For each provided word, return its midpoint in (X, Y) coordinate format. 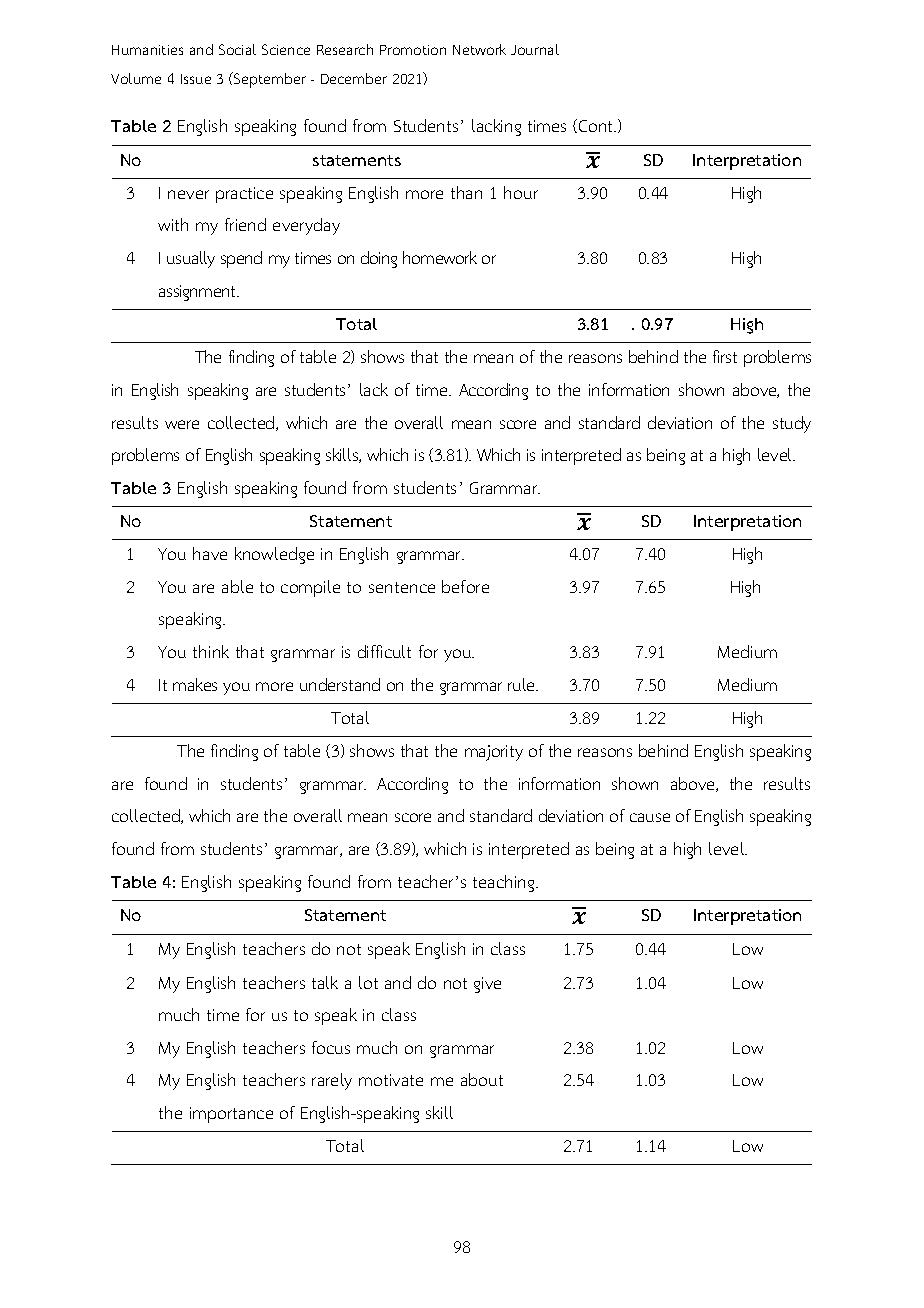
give (487, 985)
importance (231, 1115)
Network (479, 49)
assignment (199, 293)
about (482, 1079)
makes (195, 684)
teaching (505, 883)
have (210, 553)
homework (440, 257)
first (725, 356)
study (792, 424)
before (465, 586)
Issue (196, 79)
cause (650, 817)
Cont (596, 126)
